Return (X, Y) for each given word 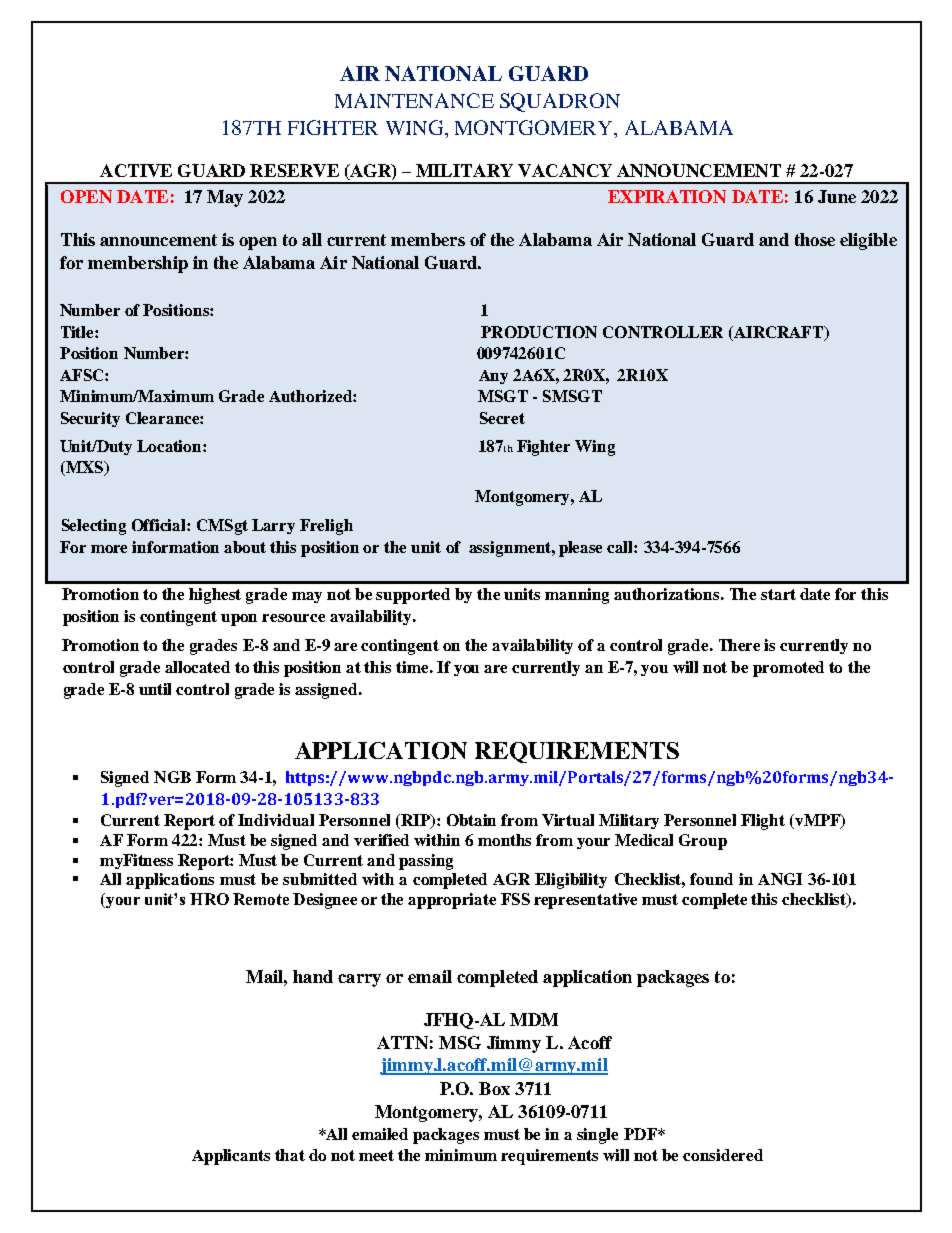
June (837, 196)
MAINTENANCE (414, 100)
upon (239, 620)
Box (494, 1088)
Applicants (231, 1157)
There (739, 645)
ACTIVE (136, 170)
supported (413, 596)
